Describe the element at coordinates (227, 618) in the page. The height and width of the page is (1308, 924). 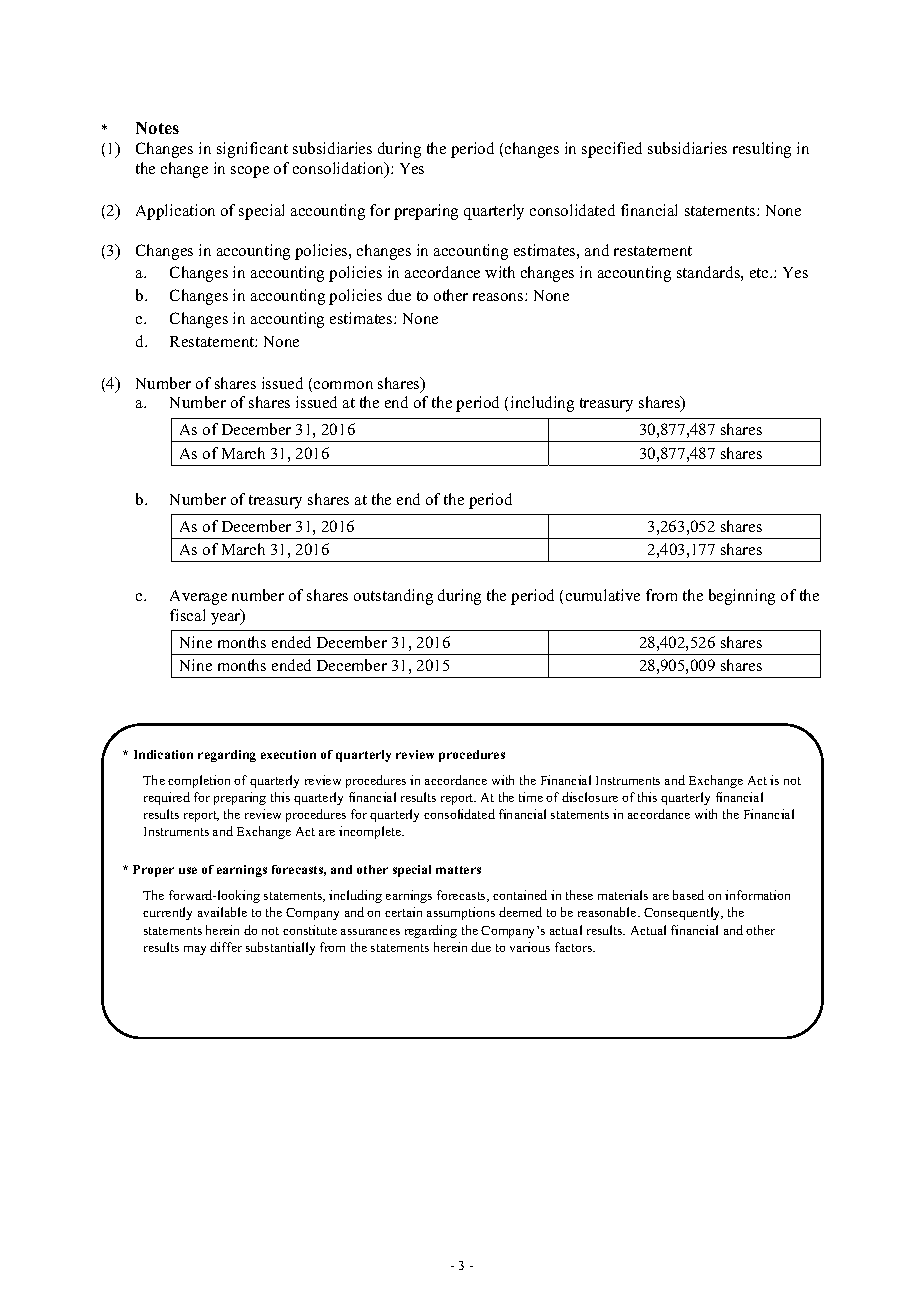
I see `year` at that location.
